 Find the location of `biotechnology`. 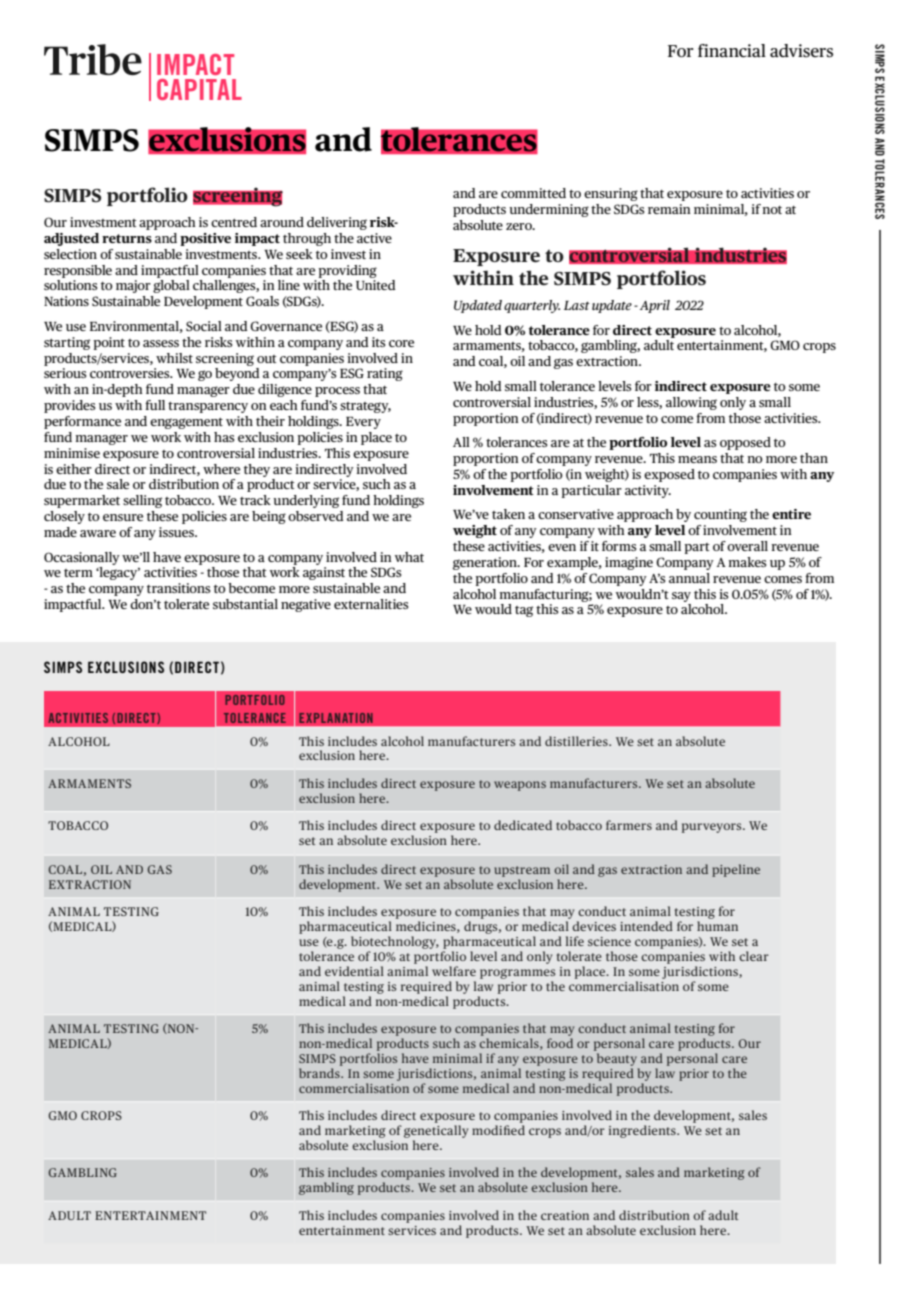

biotechnology is located at coordinates (395, 944).
